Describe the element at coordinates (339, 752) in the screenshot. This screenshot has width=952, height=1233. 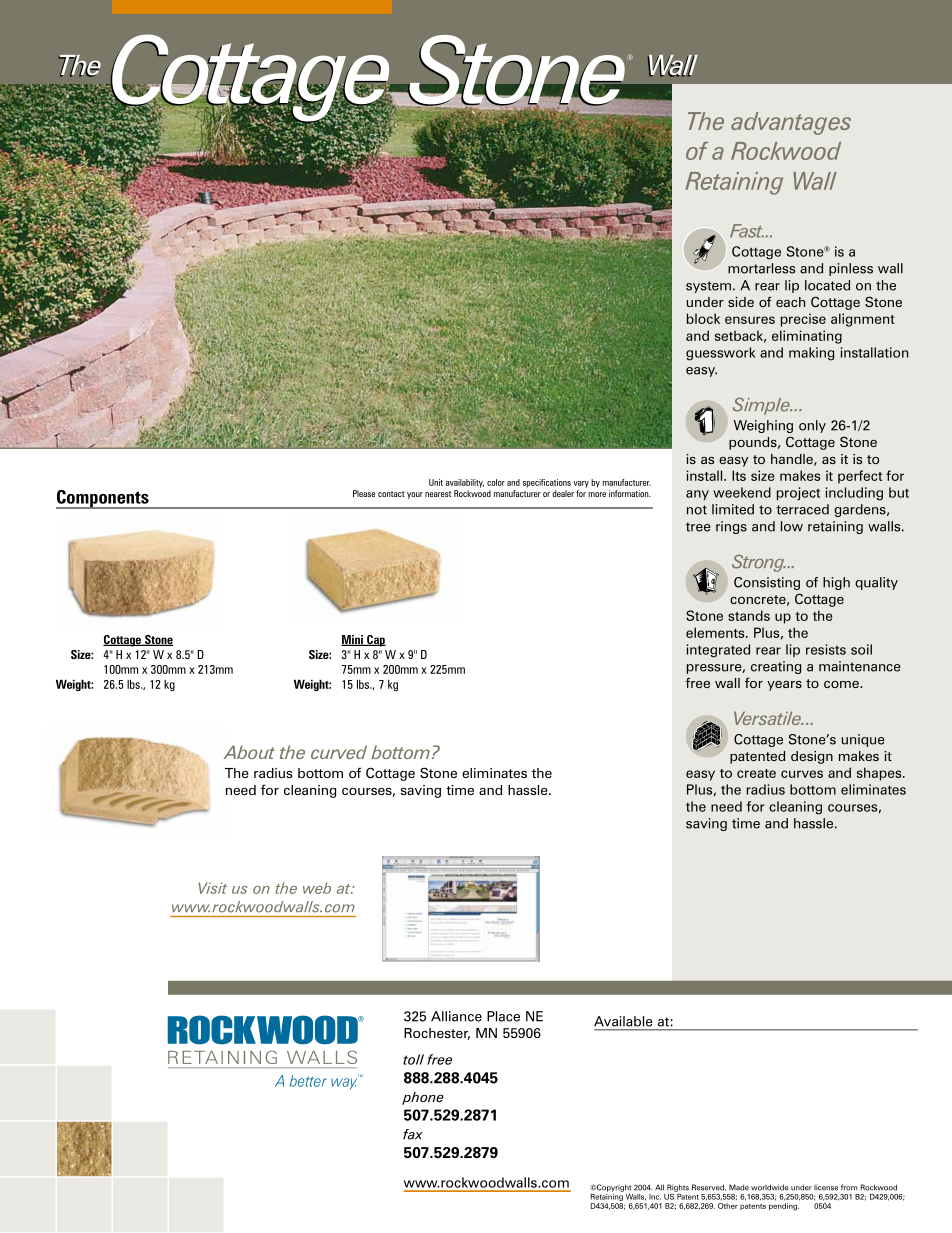
I see `curved` at that location.
